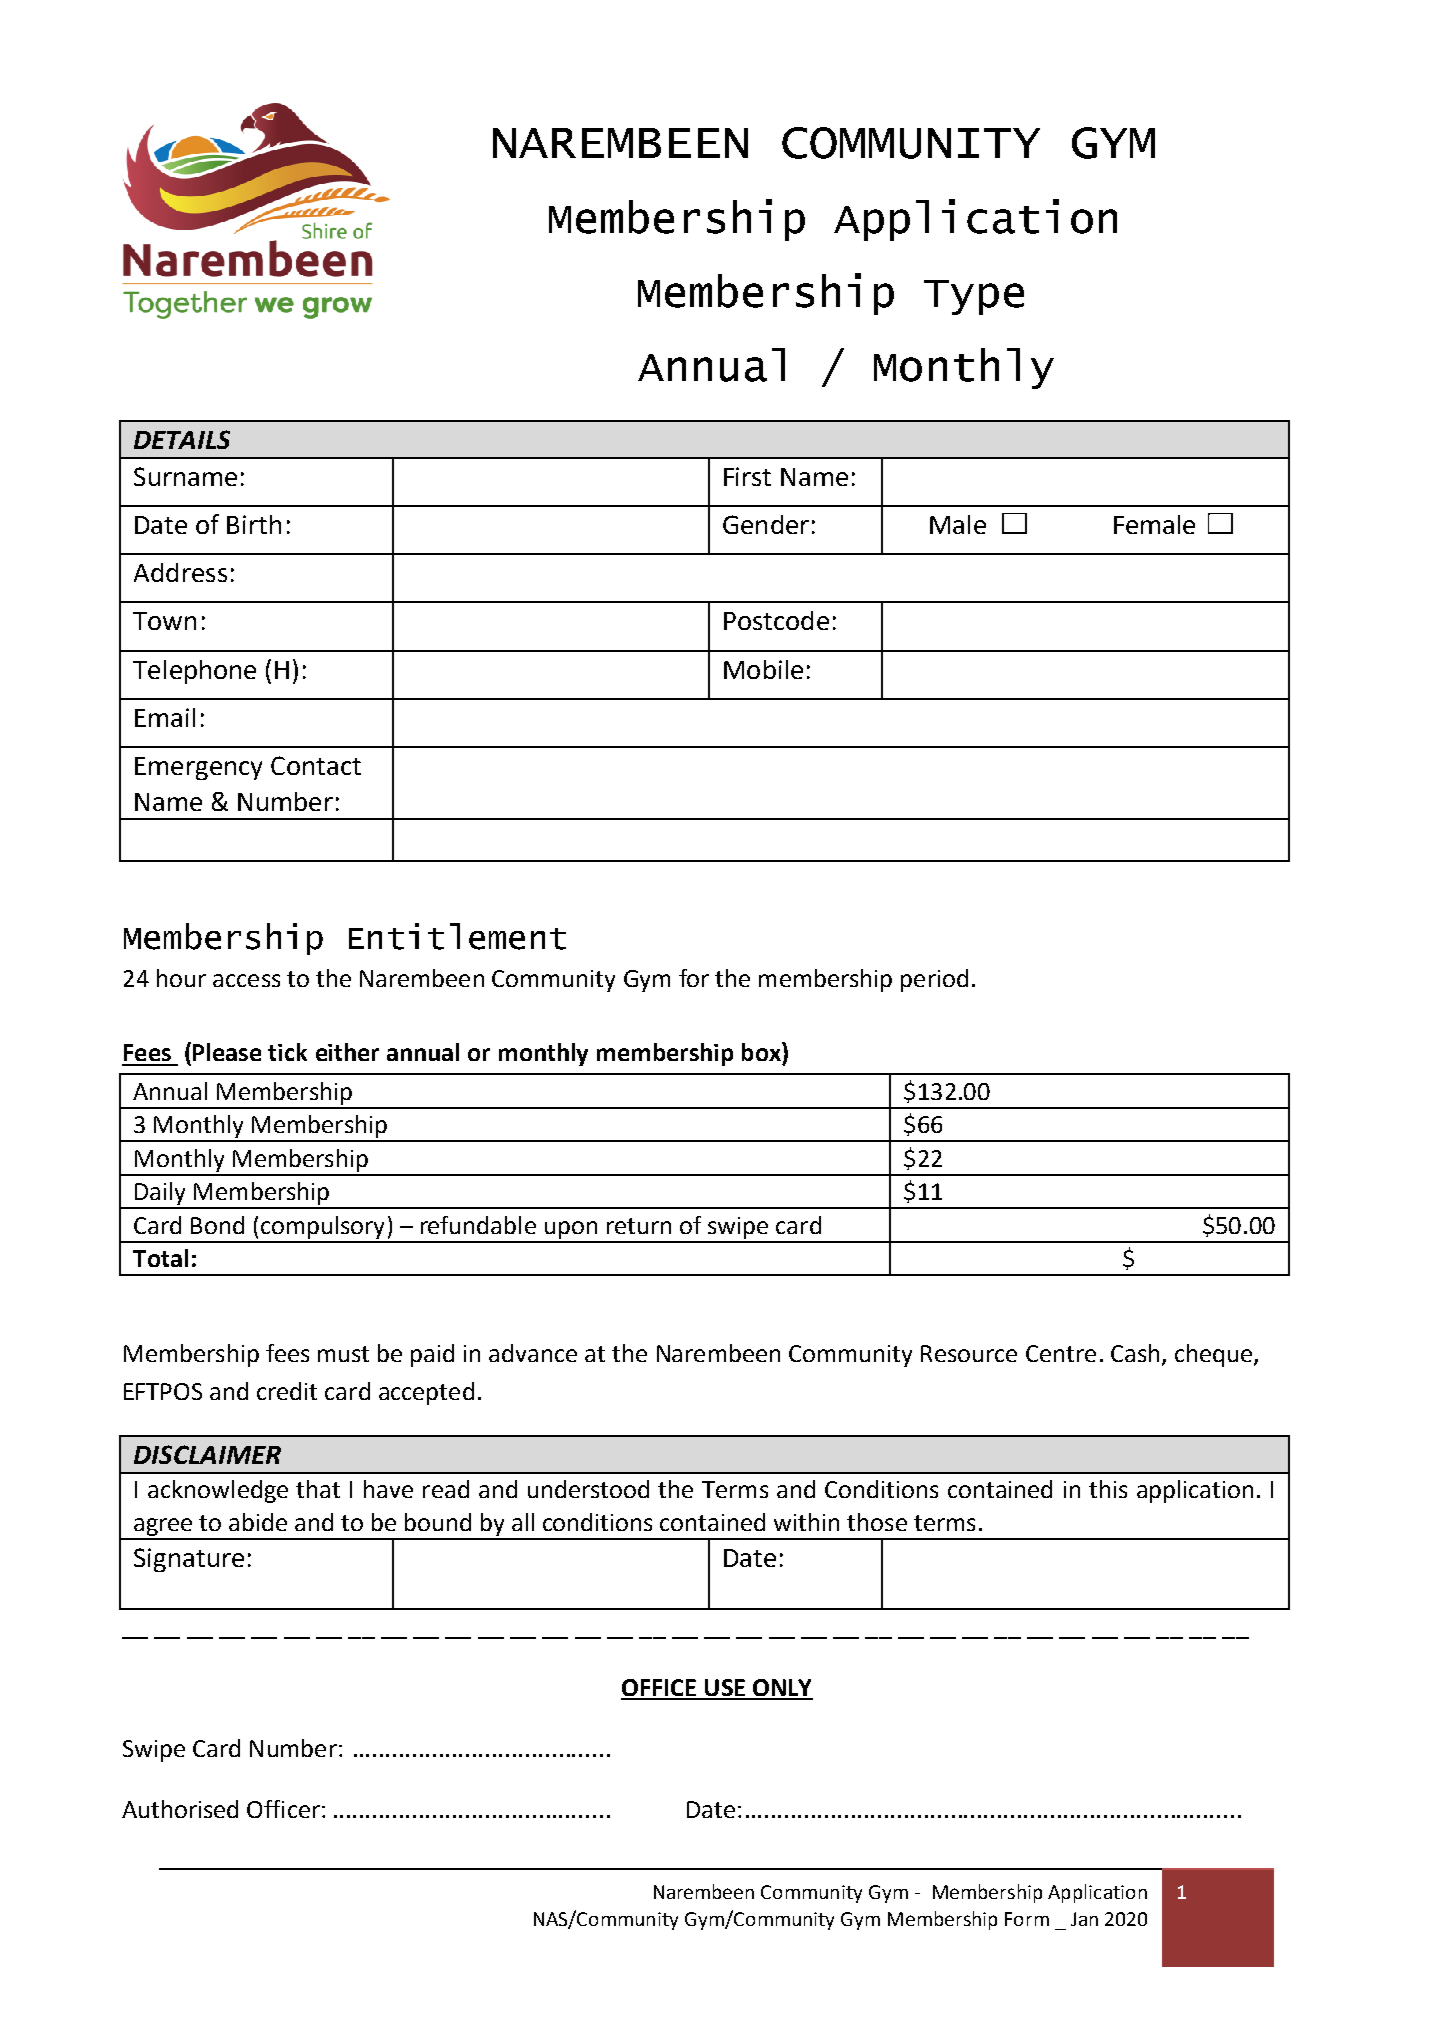  Describe the element at coordinates (974, 297) in the document. I see `Type` at that location.
